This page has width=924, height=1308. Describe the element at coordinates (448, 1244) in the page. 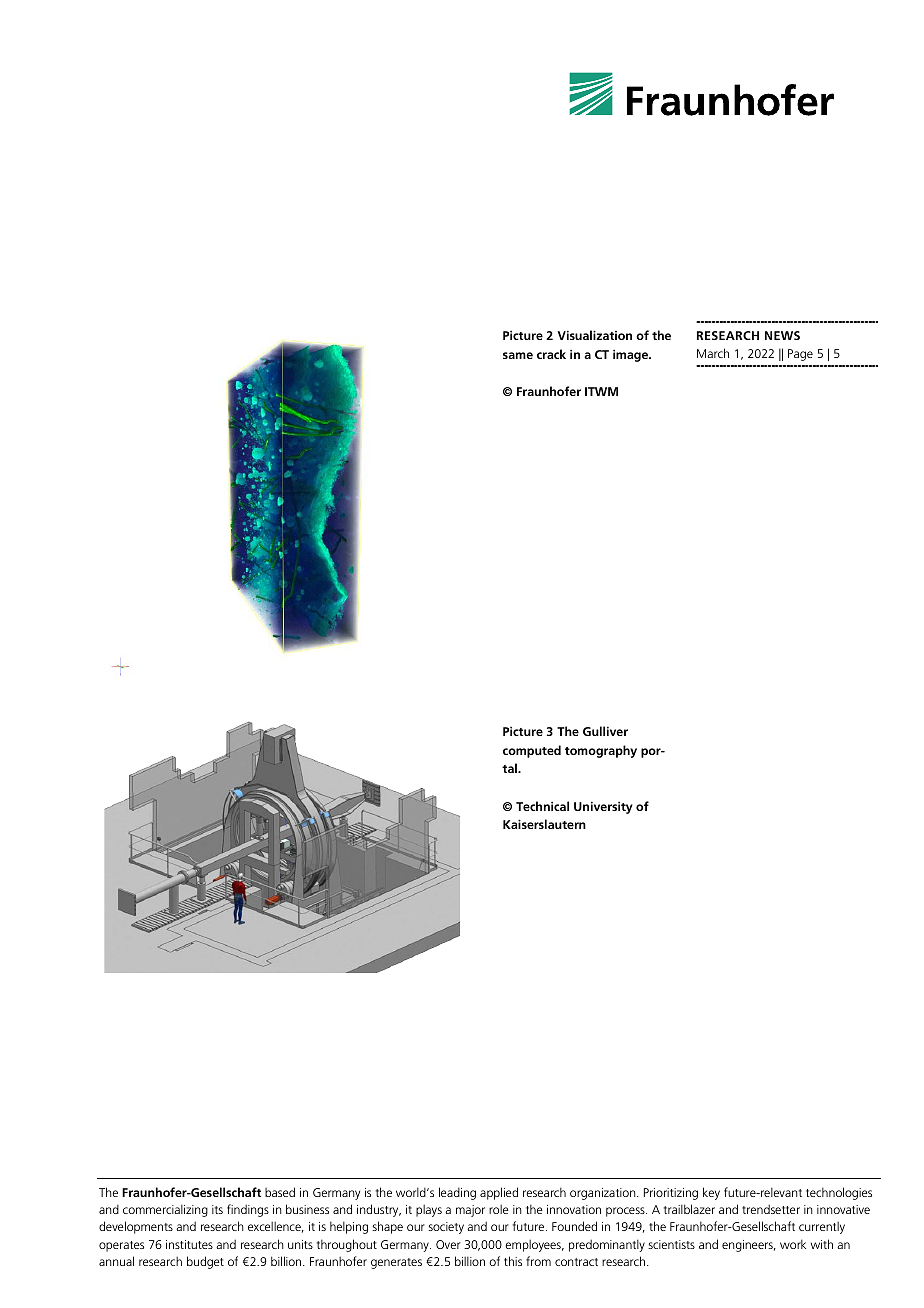

I see `Over` at that location.
